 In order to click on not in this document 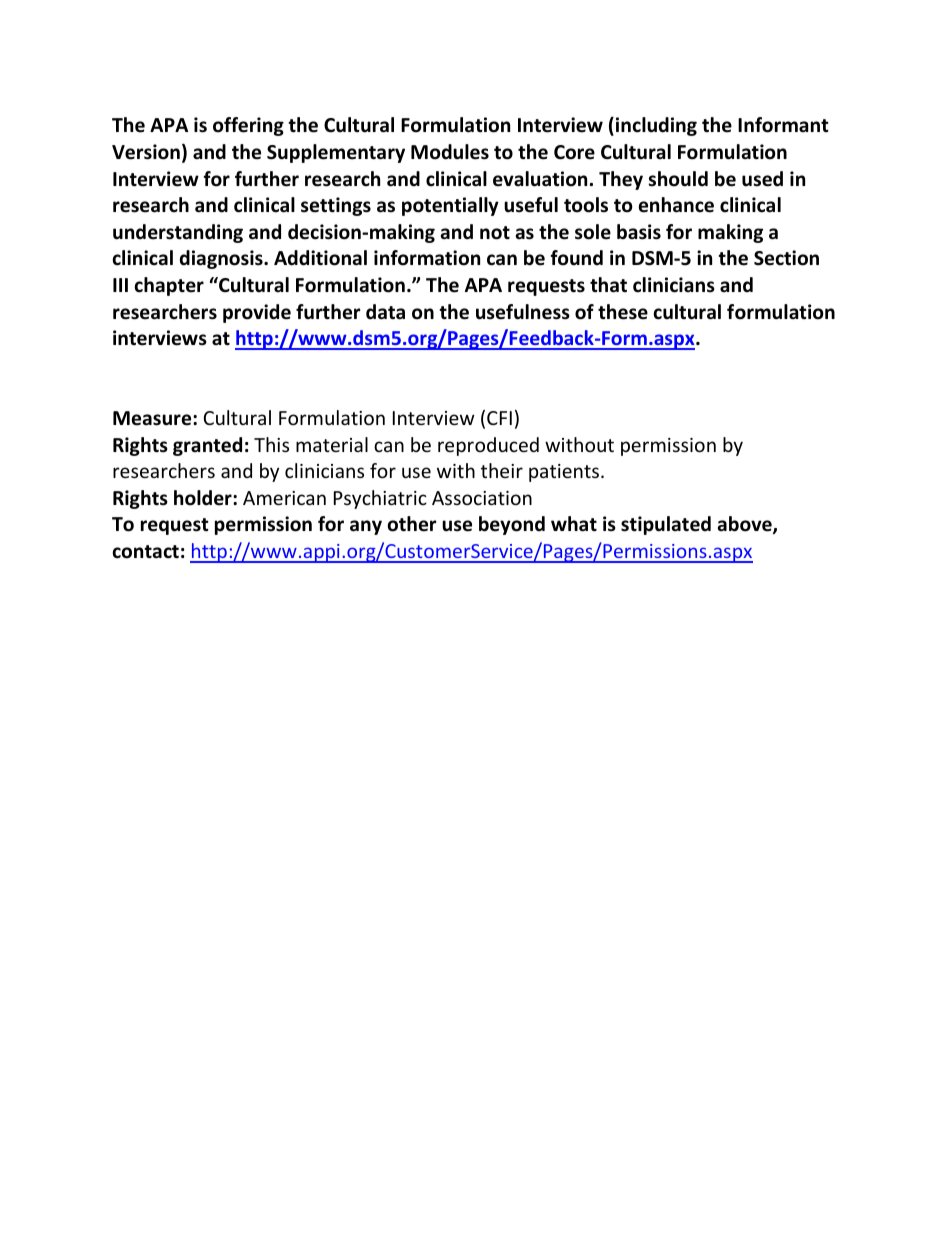, I will do `click(495, 233)`.
